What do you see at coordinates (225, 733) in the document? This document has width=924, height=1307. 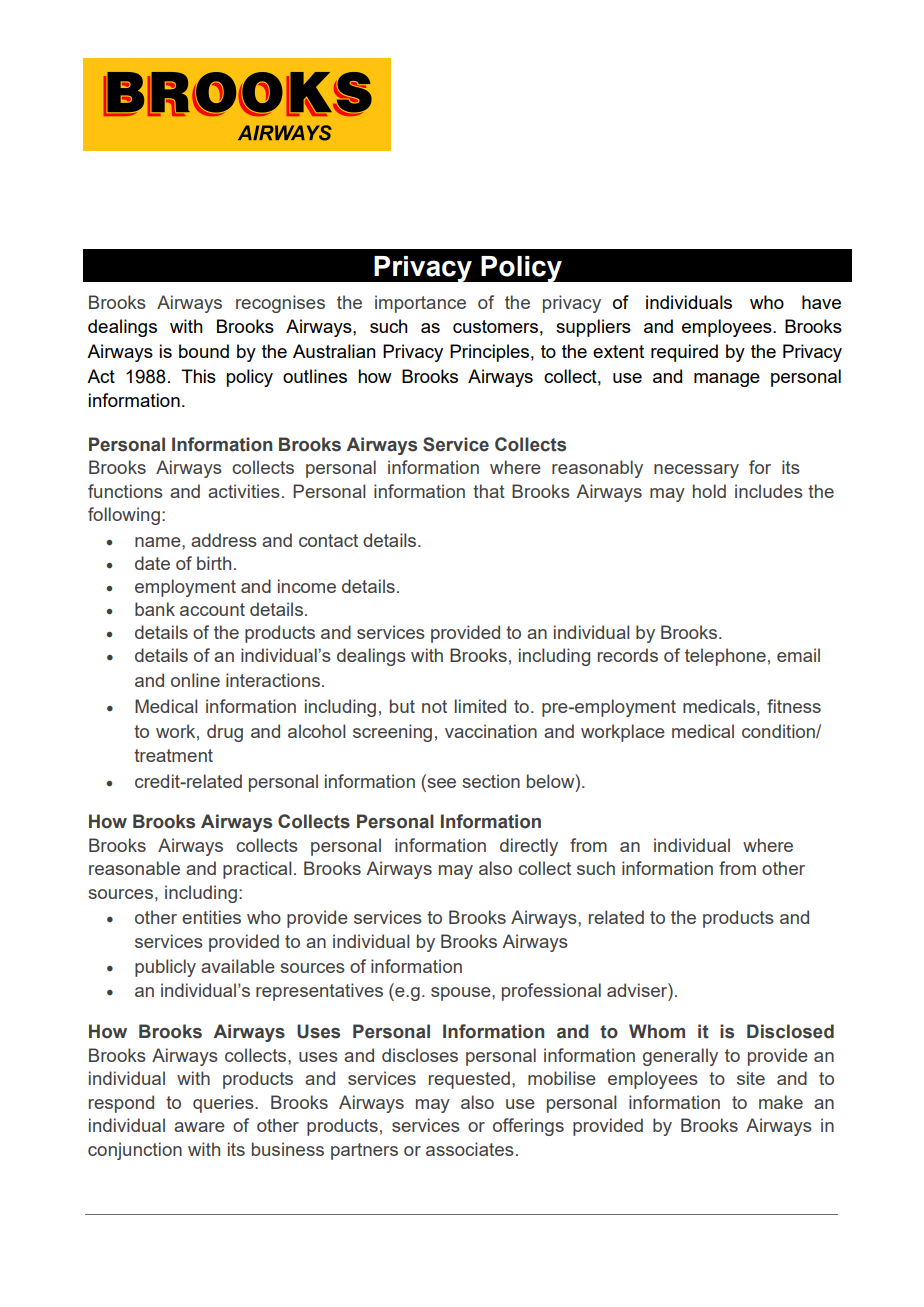 I see `drug` at bounding box center [225, 733].
